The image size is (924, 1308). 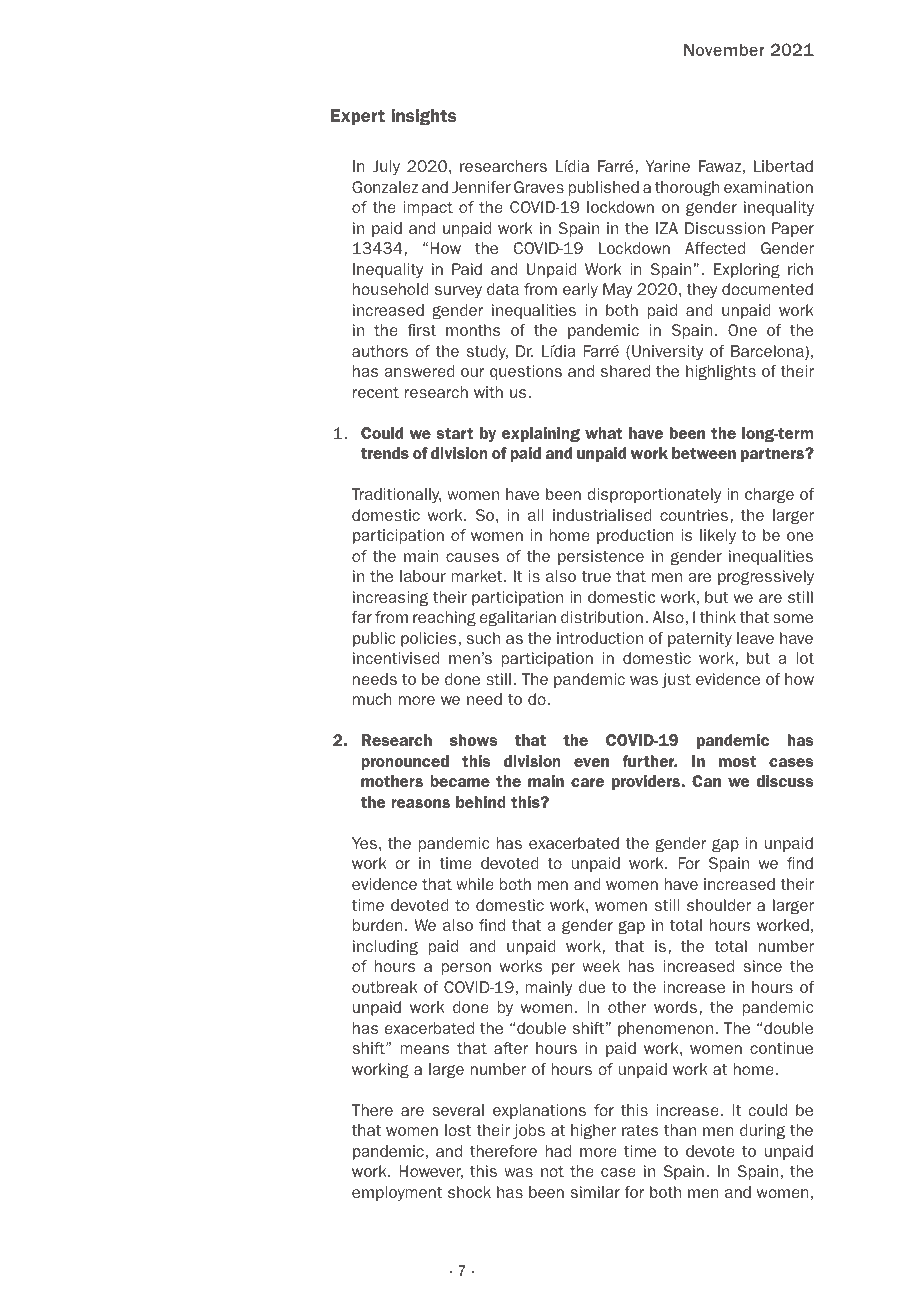 I want to click on week, so click(x=601, y=966).
